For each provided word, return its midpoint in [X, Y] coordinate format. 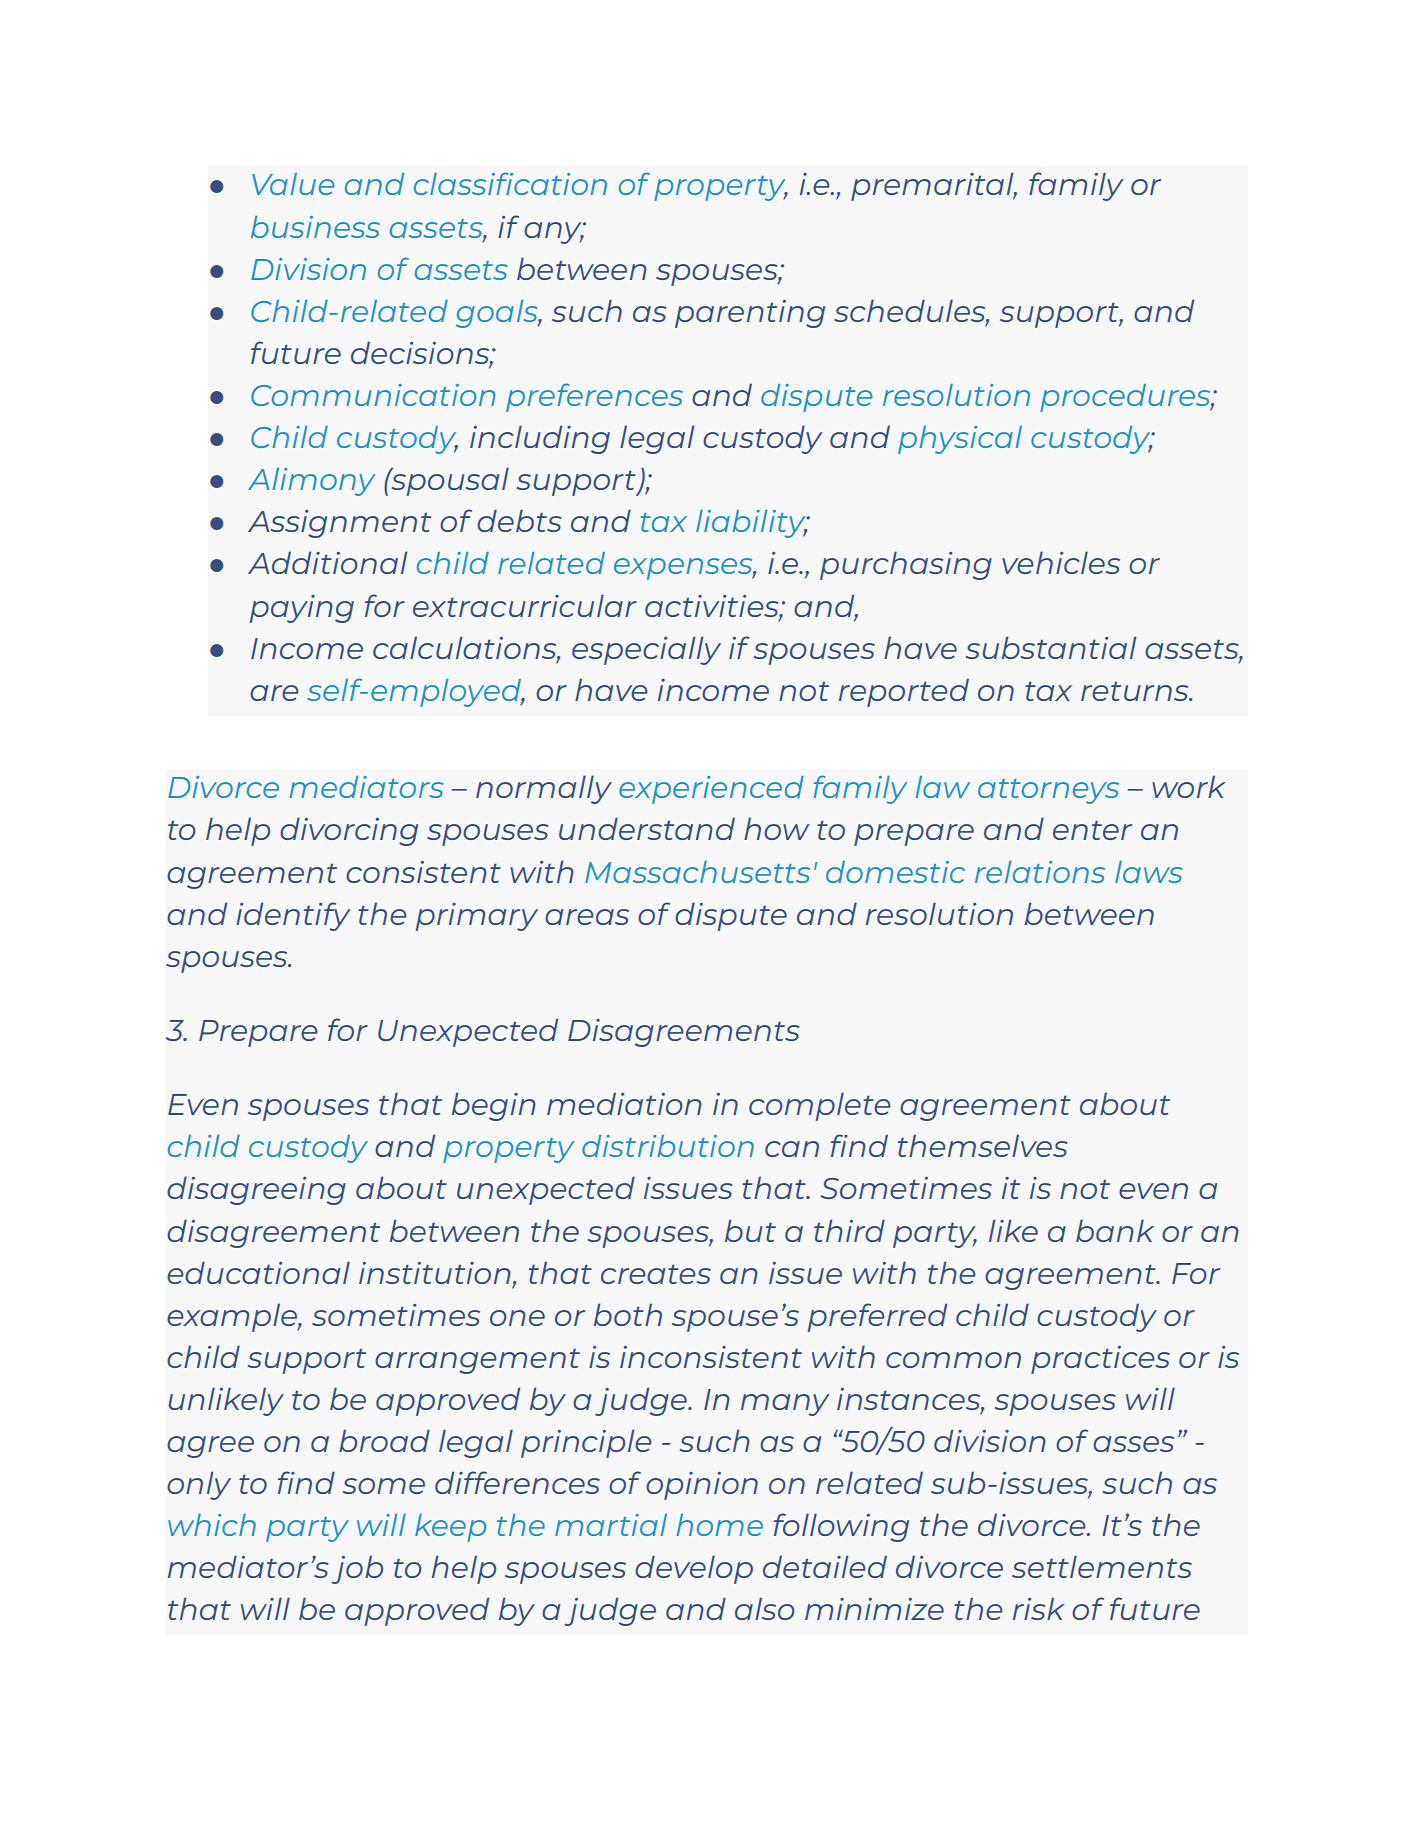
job [357, 1570]
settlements [1102, 1566]
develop [694, 1569]
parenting [750, 314]
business [315, 227]
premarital [933, 186]
